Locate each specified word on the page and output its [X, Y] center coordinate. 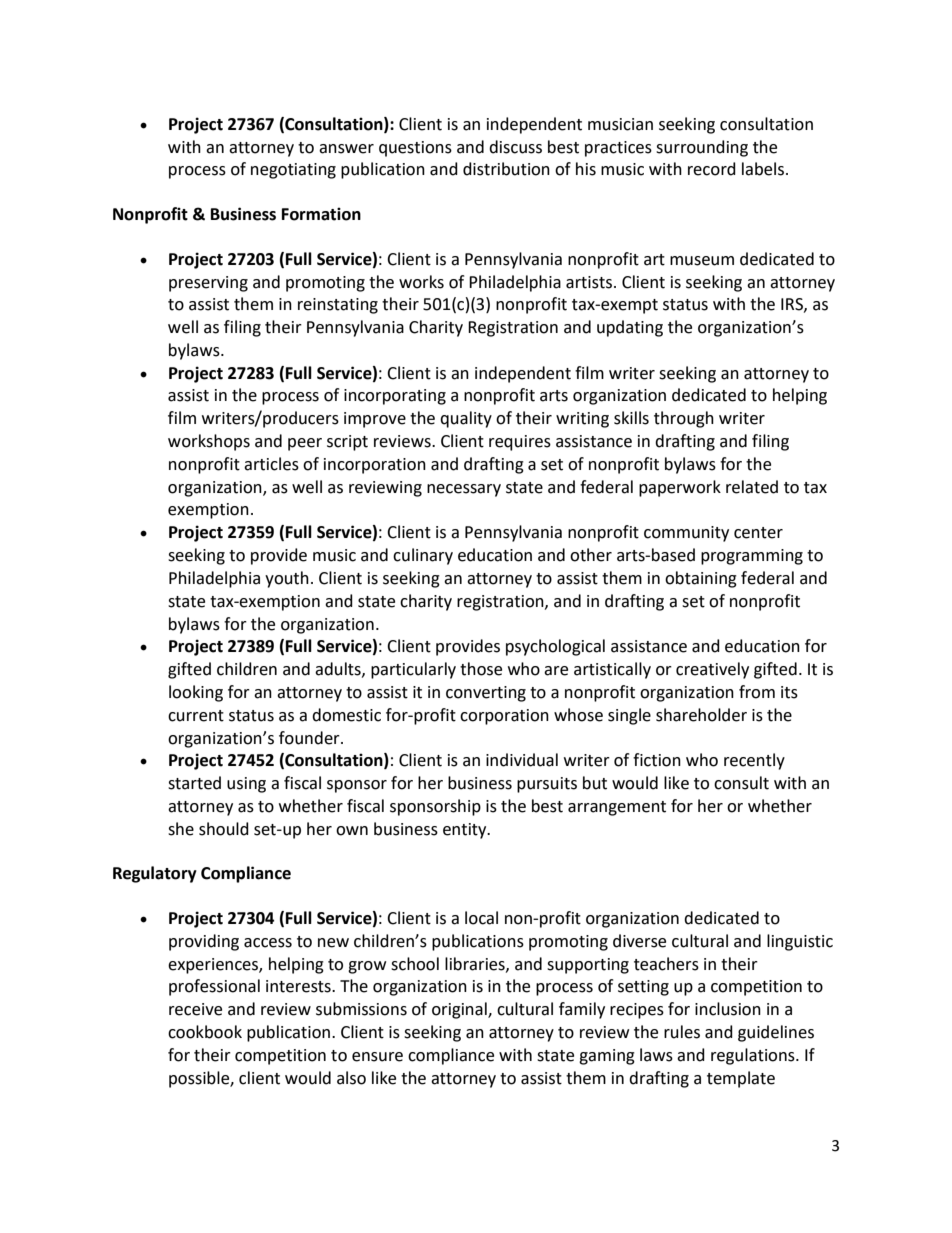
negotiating [293, 171]
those [481, 669]
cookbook [205, 1032]
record [712, 169]
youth [287, 579]
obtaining [701, 579]
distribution [506, 169]
